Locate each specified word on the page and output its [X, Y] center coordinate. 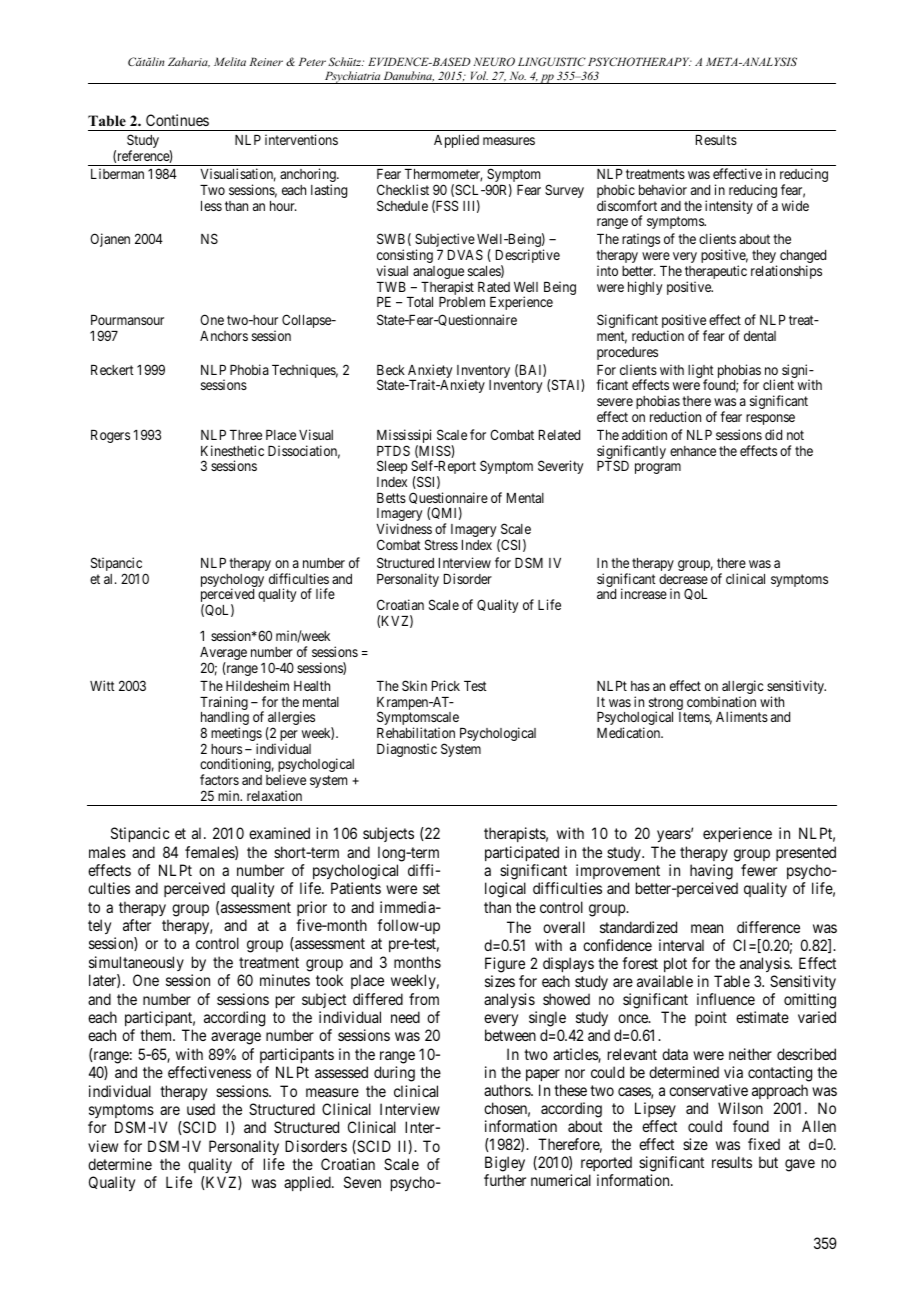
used [201, 1109]
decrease [683, 579]
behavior [663, 189]
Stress [441, 544]
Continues [177, 120]
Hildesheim [257, 685]
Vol [479, 75]
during [394, 1074]
